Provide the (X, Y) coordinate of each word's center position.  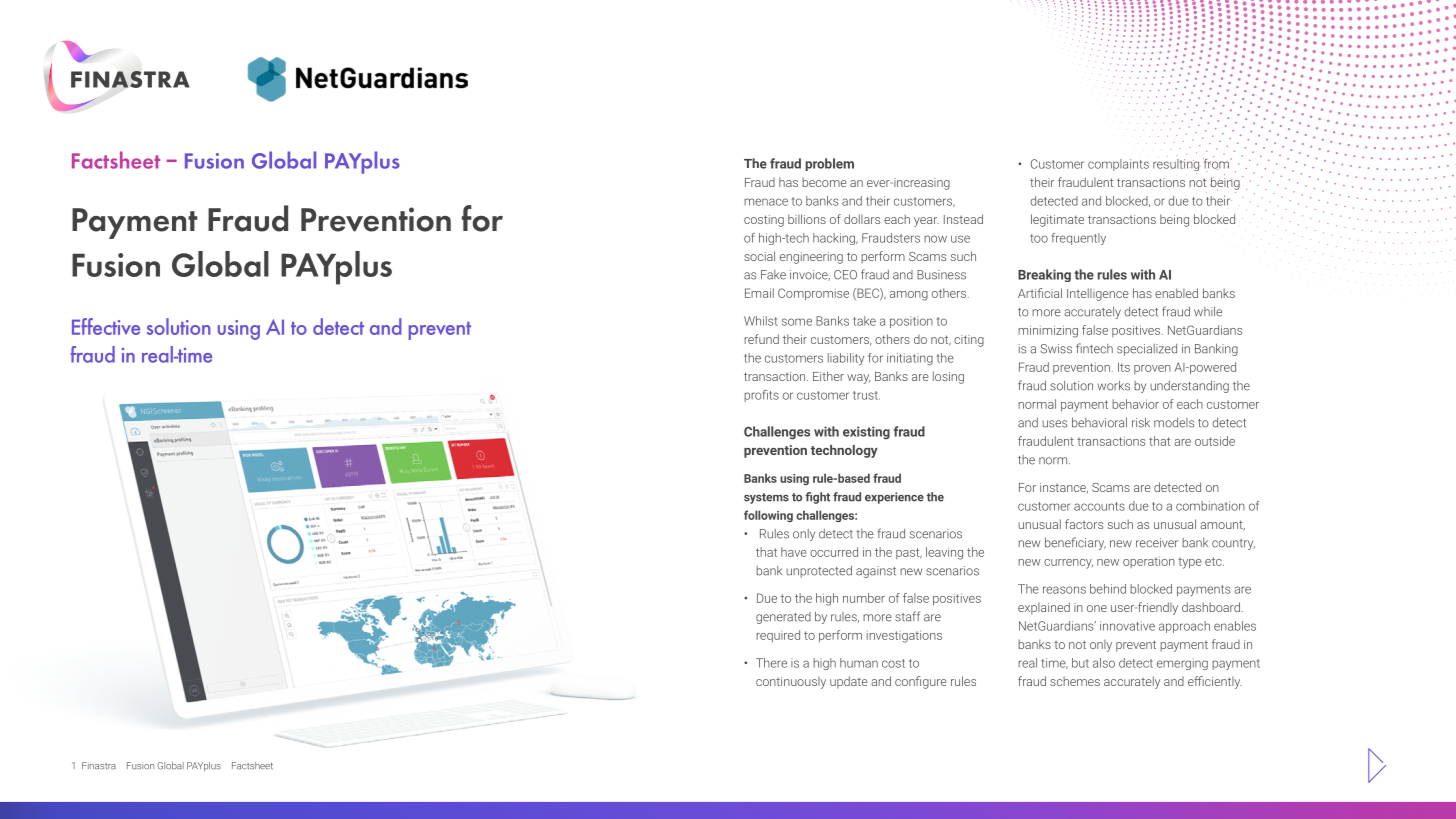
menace (766, 202)
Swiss (1056, 349)
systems (766, 498)
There (771, 663)
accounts (1099, 506)
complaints (1118, 165)
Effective (106, 326)
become (824, 182)
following (768, 516)
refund (761, 339)
